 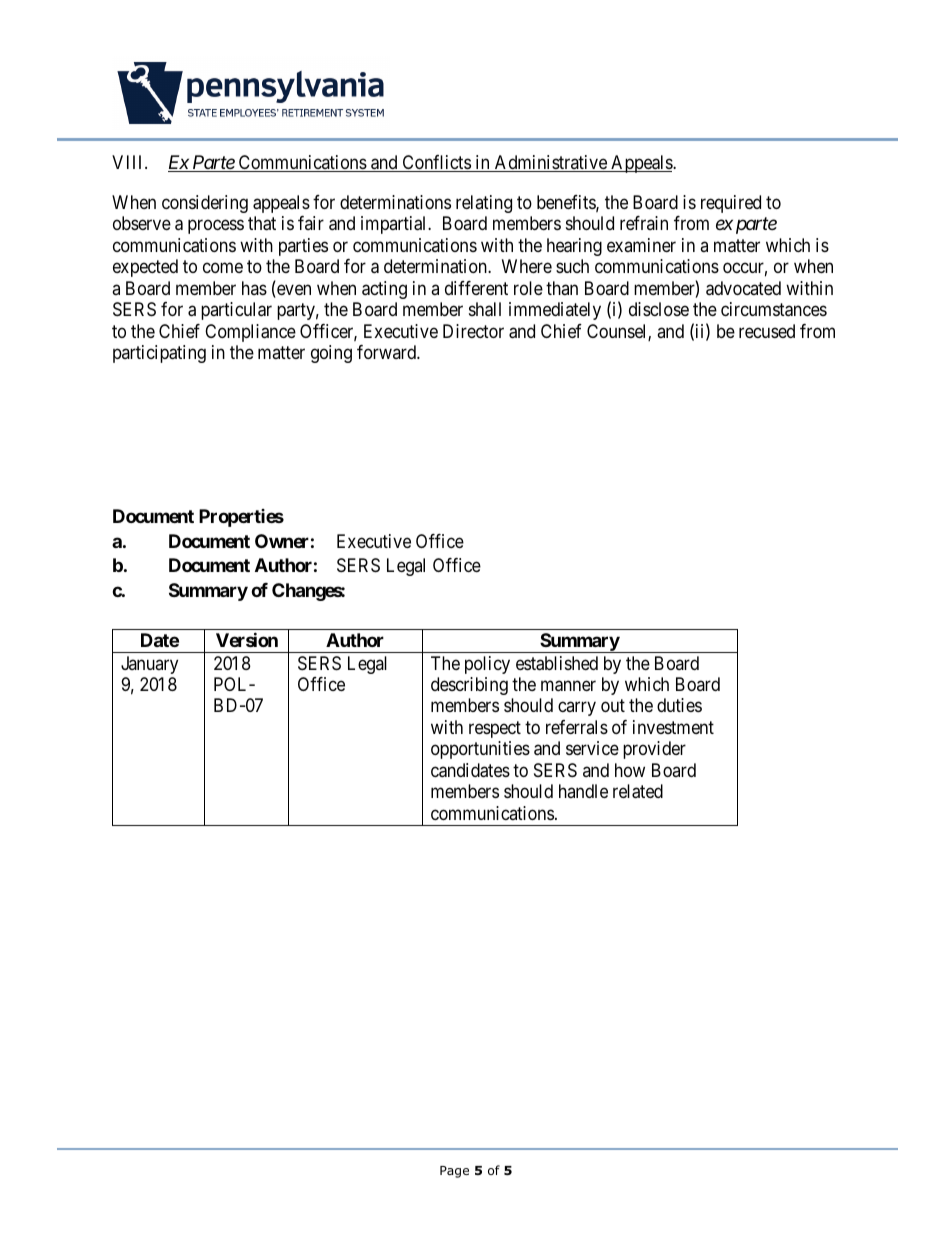 What do you see at coordinates (583, 791) in the page?
I see `handle` at bounding box center [583, 791].
